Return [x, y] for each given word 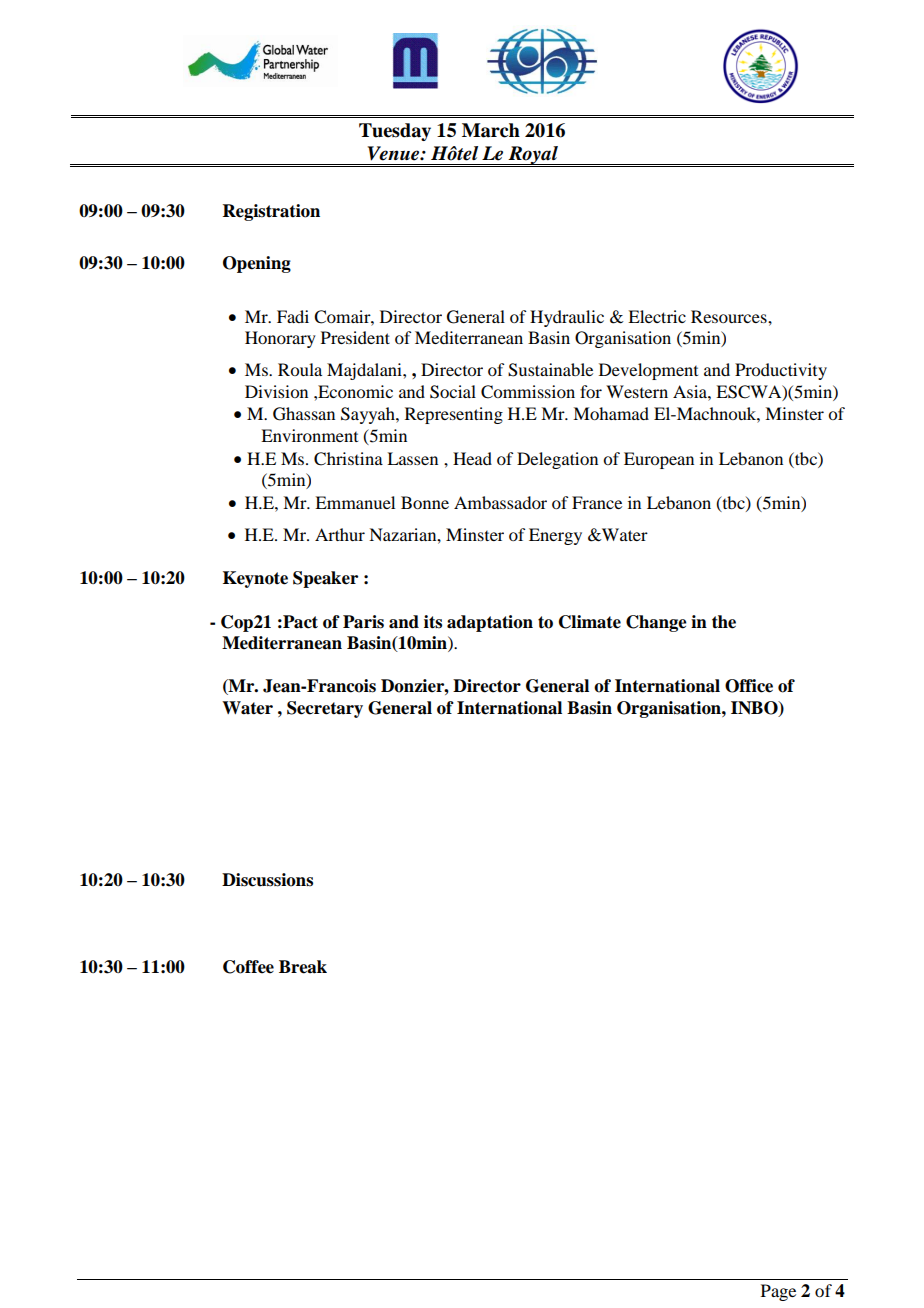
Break [303, 967]
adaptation [490, 623]
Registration [271, 212]
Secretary [325, 709]
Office [749, 686]
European [659, 460]
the [724, 622]
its [433, 622]
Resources [730, 316]
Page [778, 1292]
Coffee [248, 967]
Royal [533, 156]
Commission [528, 392]
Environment [309, 435]
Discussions [267, 880]
